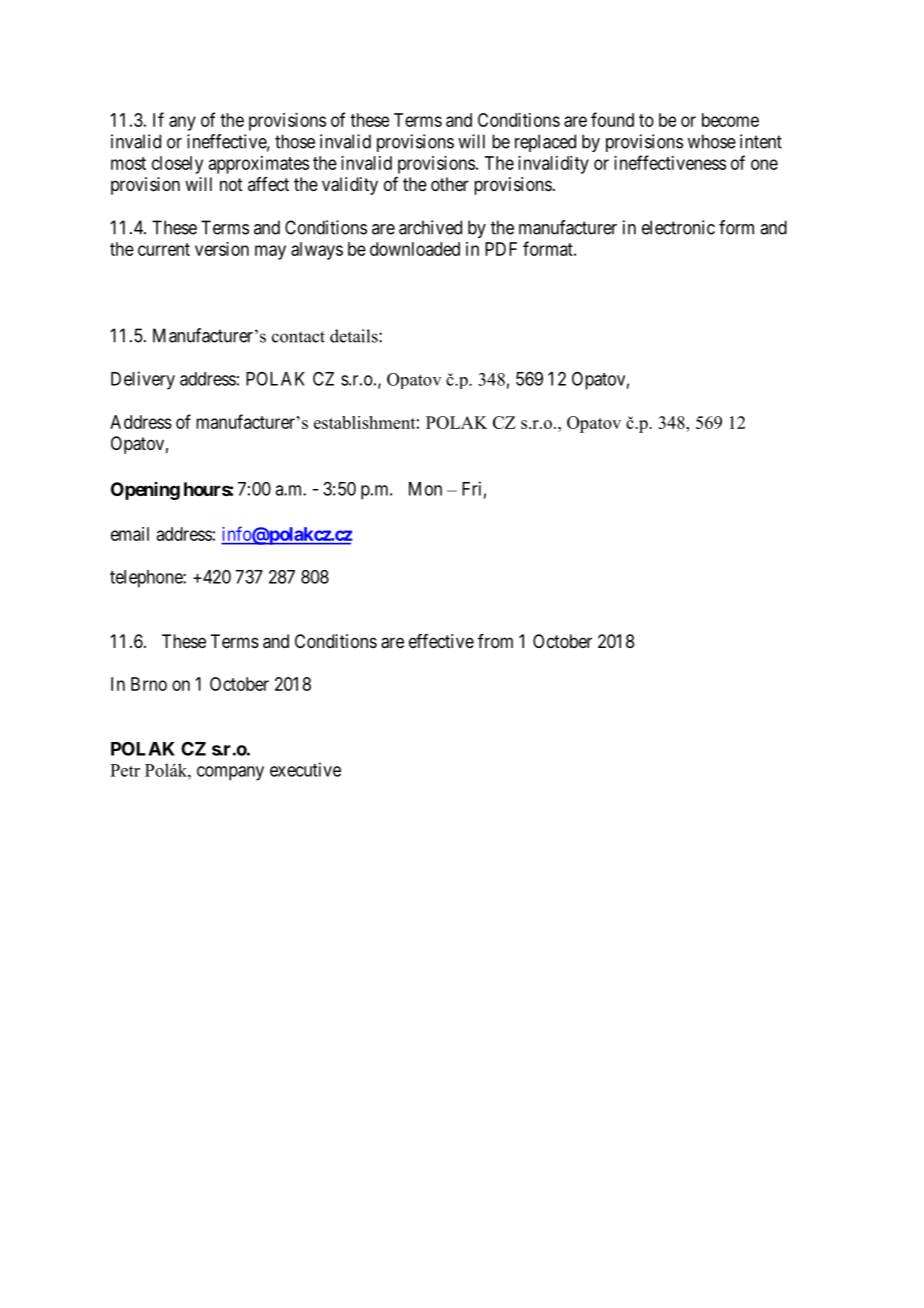 The width and height of the screenshot is (924, 1308). Describe the element at coordinates (130, 534) in the screenshot. I see `email` at that location.
